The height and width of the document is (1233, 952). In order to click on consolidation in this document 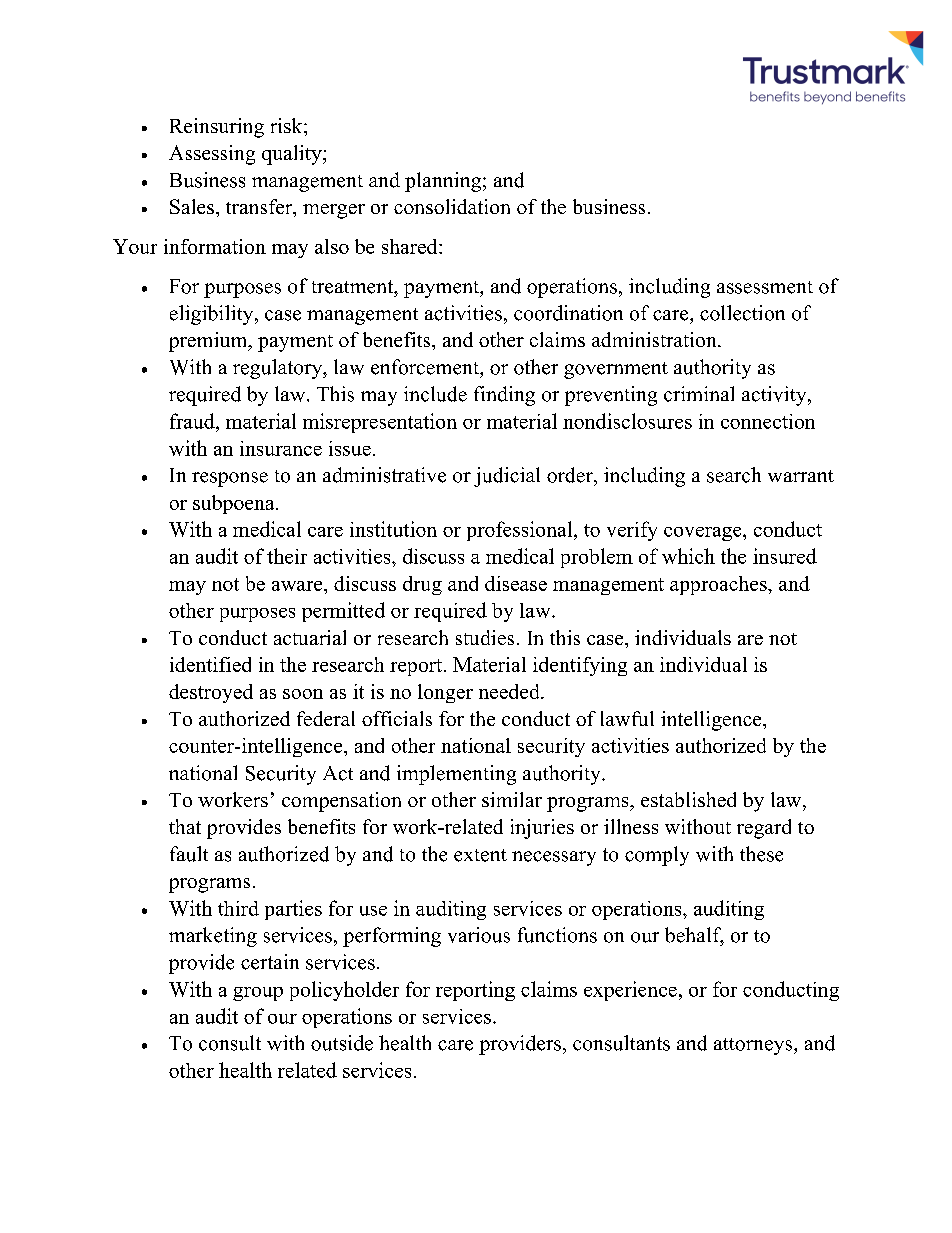, I will do `click(452, 206)`.
